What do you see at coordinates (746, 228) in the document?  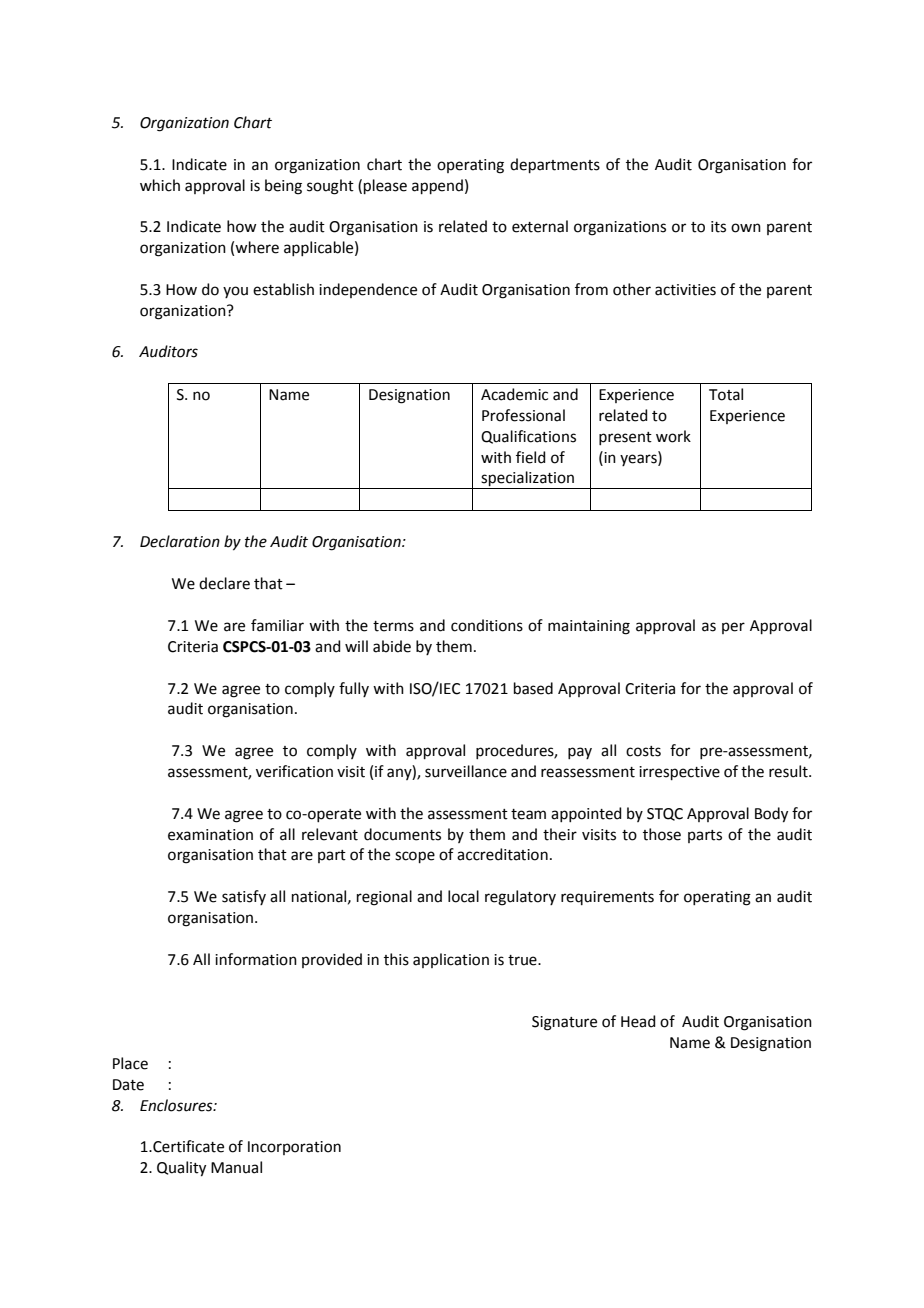 I see `own` at bounding box center [746, 228].
